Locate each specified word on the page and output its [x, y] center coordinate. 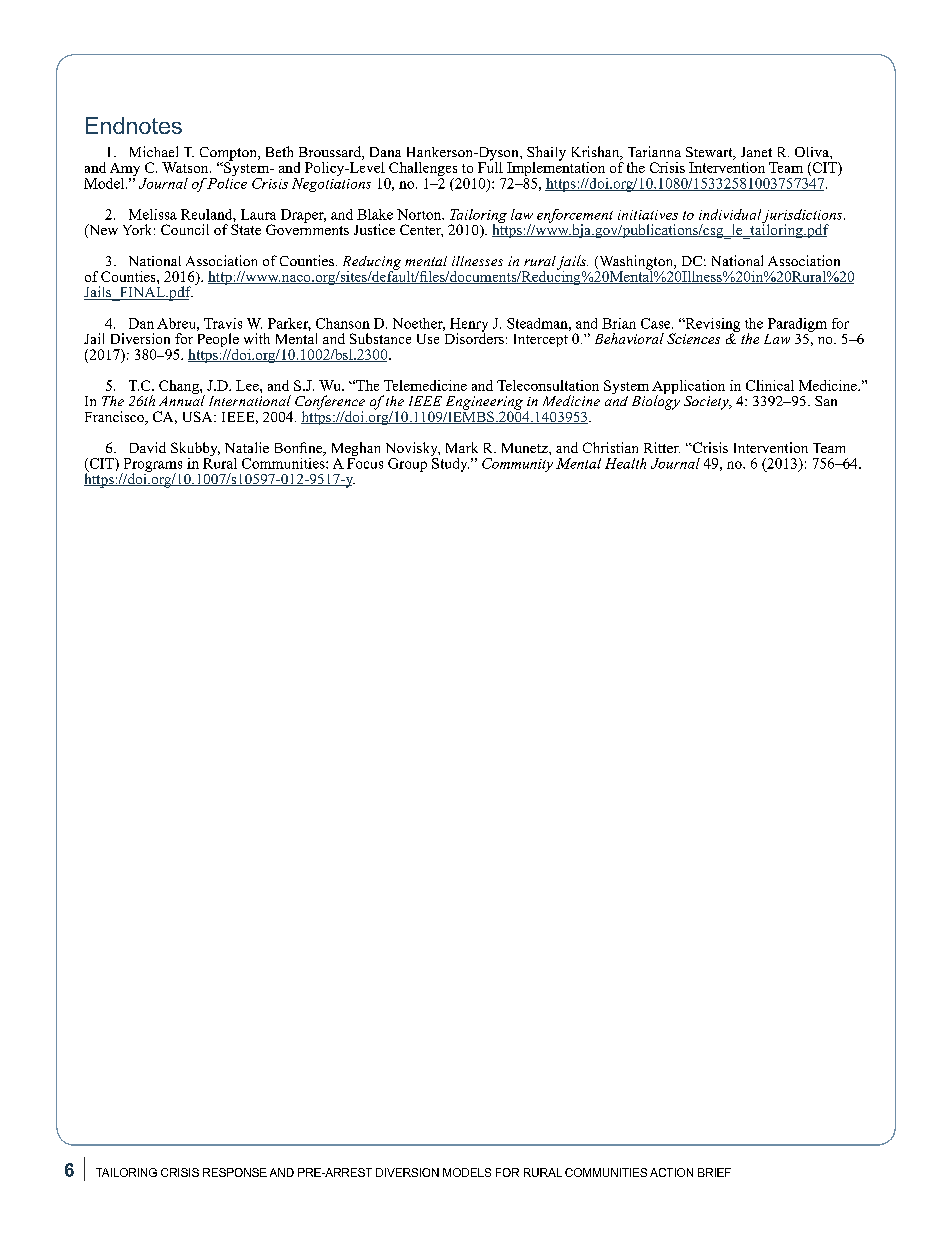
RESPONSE [235, 1172]
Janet [756, 152]
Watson [186, 167]
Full [490, 166]
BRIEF [714, 1172]
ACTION [671, 1172]
